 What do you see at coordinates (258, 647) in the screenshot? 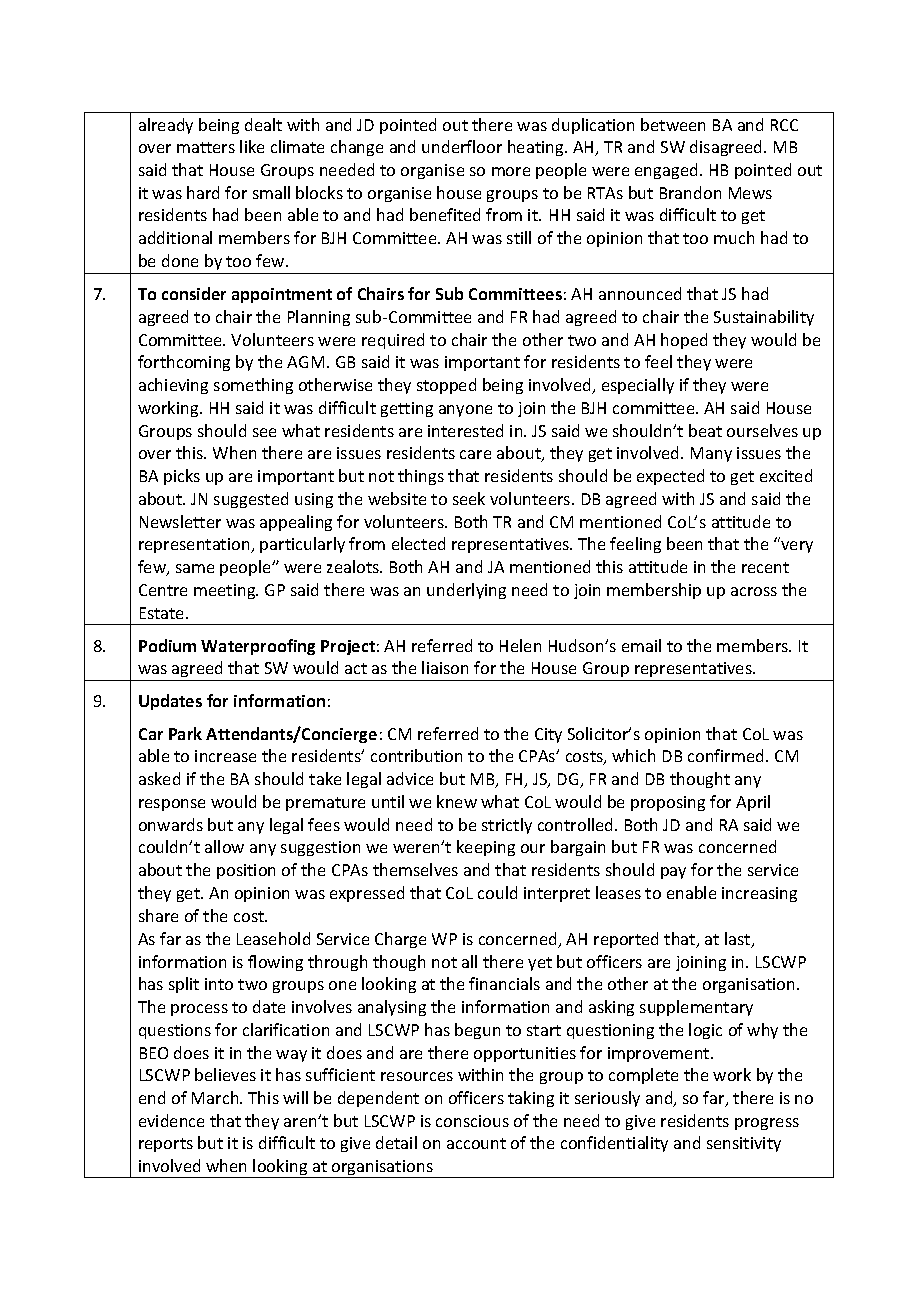
I see `Waterproofing` at bounding box center [258, 647].
